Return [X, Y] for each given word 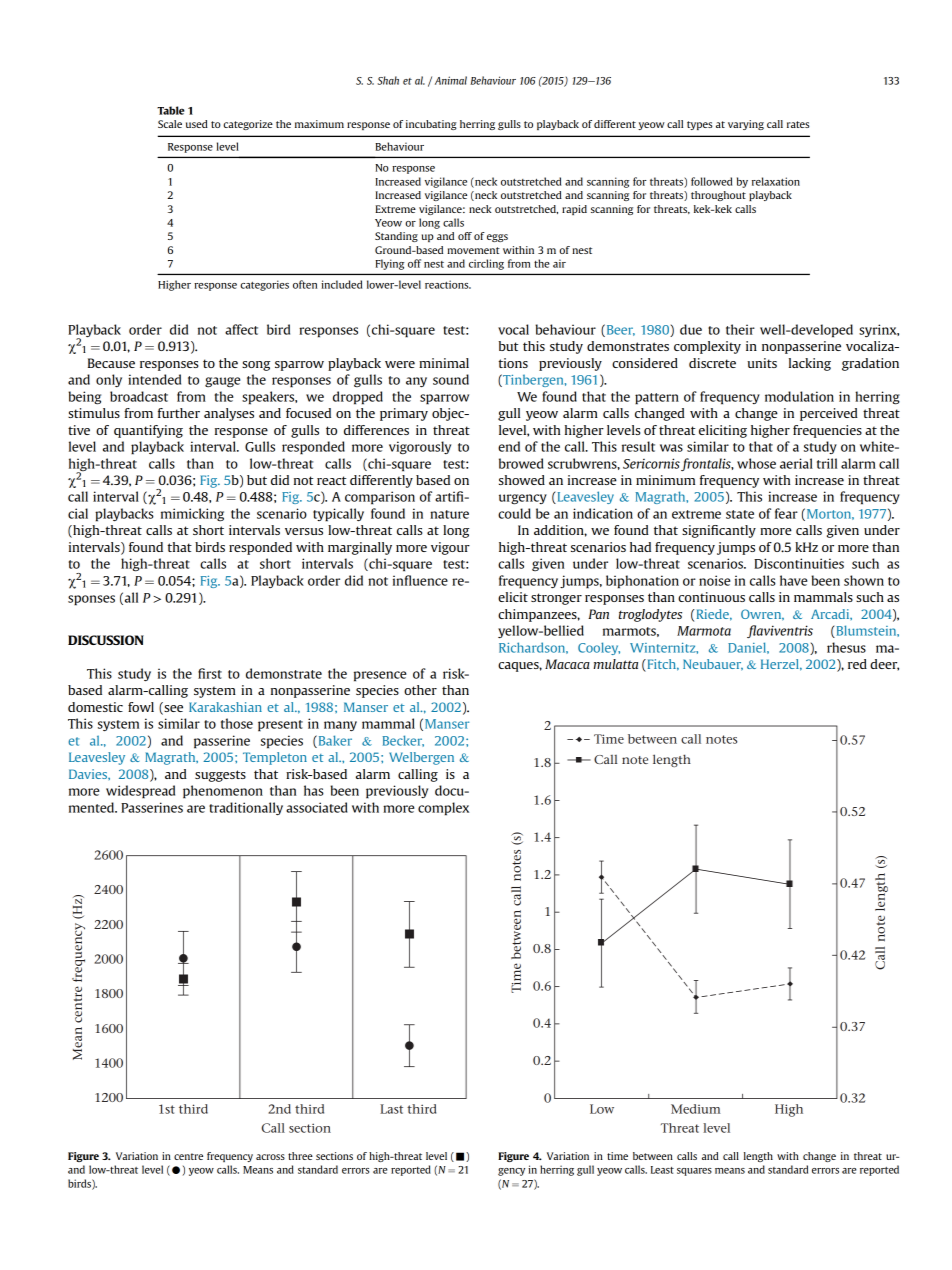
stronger [556, 599]
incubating [431, 125]
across [270, 1157]
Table [171, 110]
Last [391, 1109]
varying [746, 125]
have [794, 580]
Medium [695, 1109]
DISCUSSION [106, 640]
